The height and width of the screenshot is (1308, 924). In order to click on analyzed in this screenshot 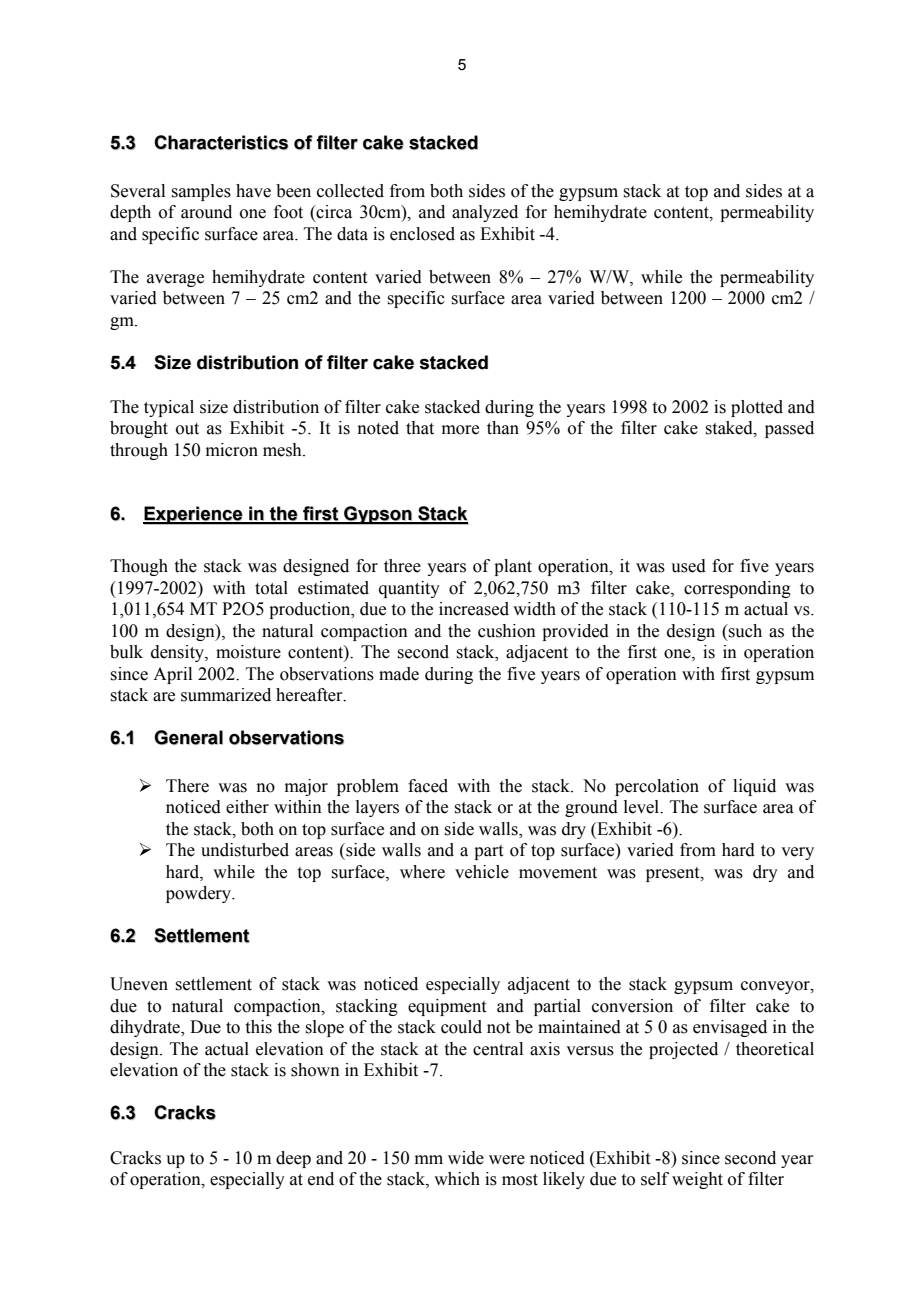, I will do `click(485, 213)`.
